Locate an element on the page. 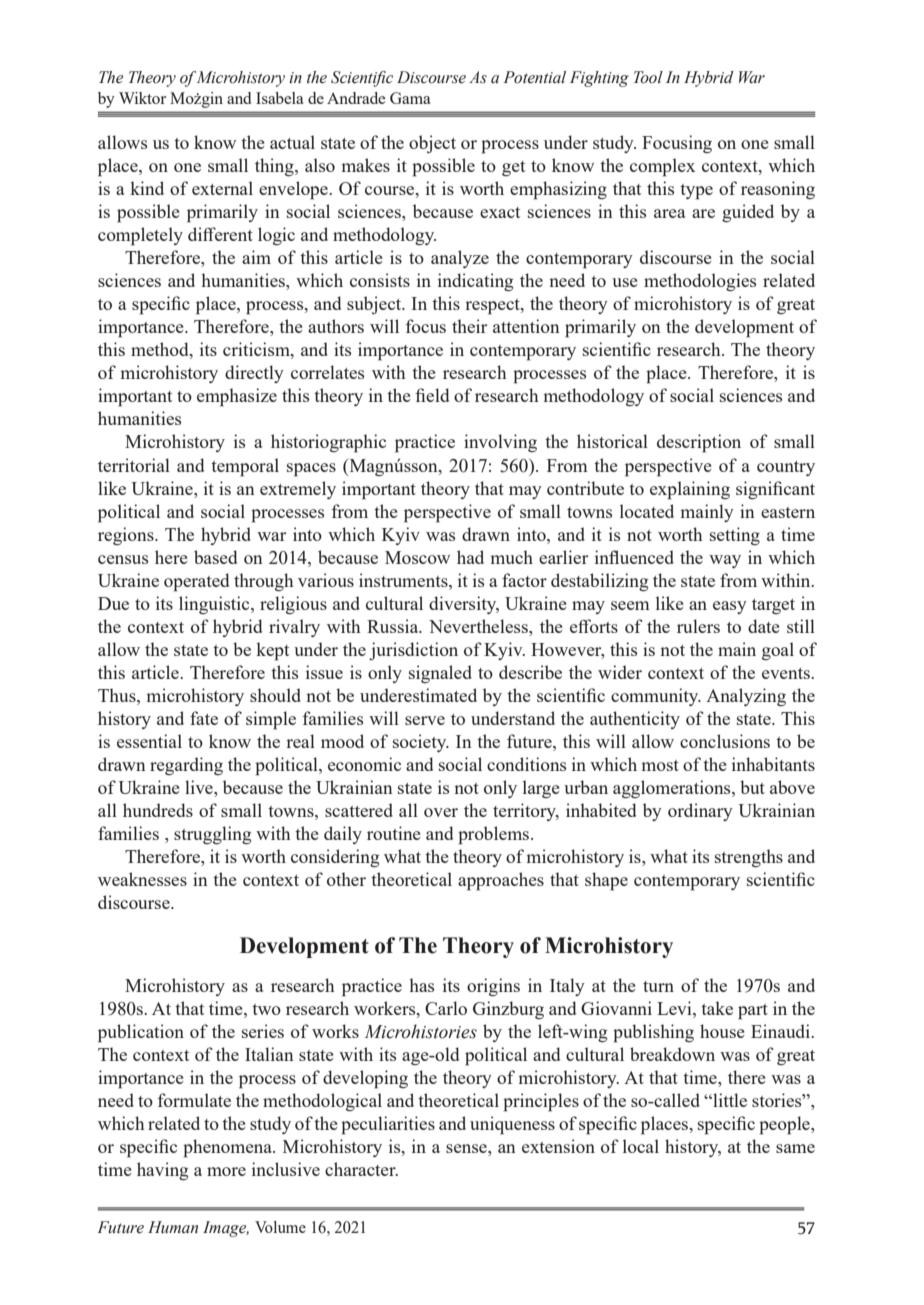 The image size is (924, 1305). description is located at coordinates (699, 443).
